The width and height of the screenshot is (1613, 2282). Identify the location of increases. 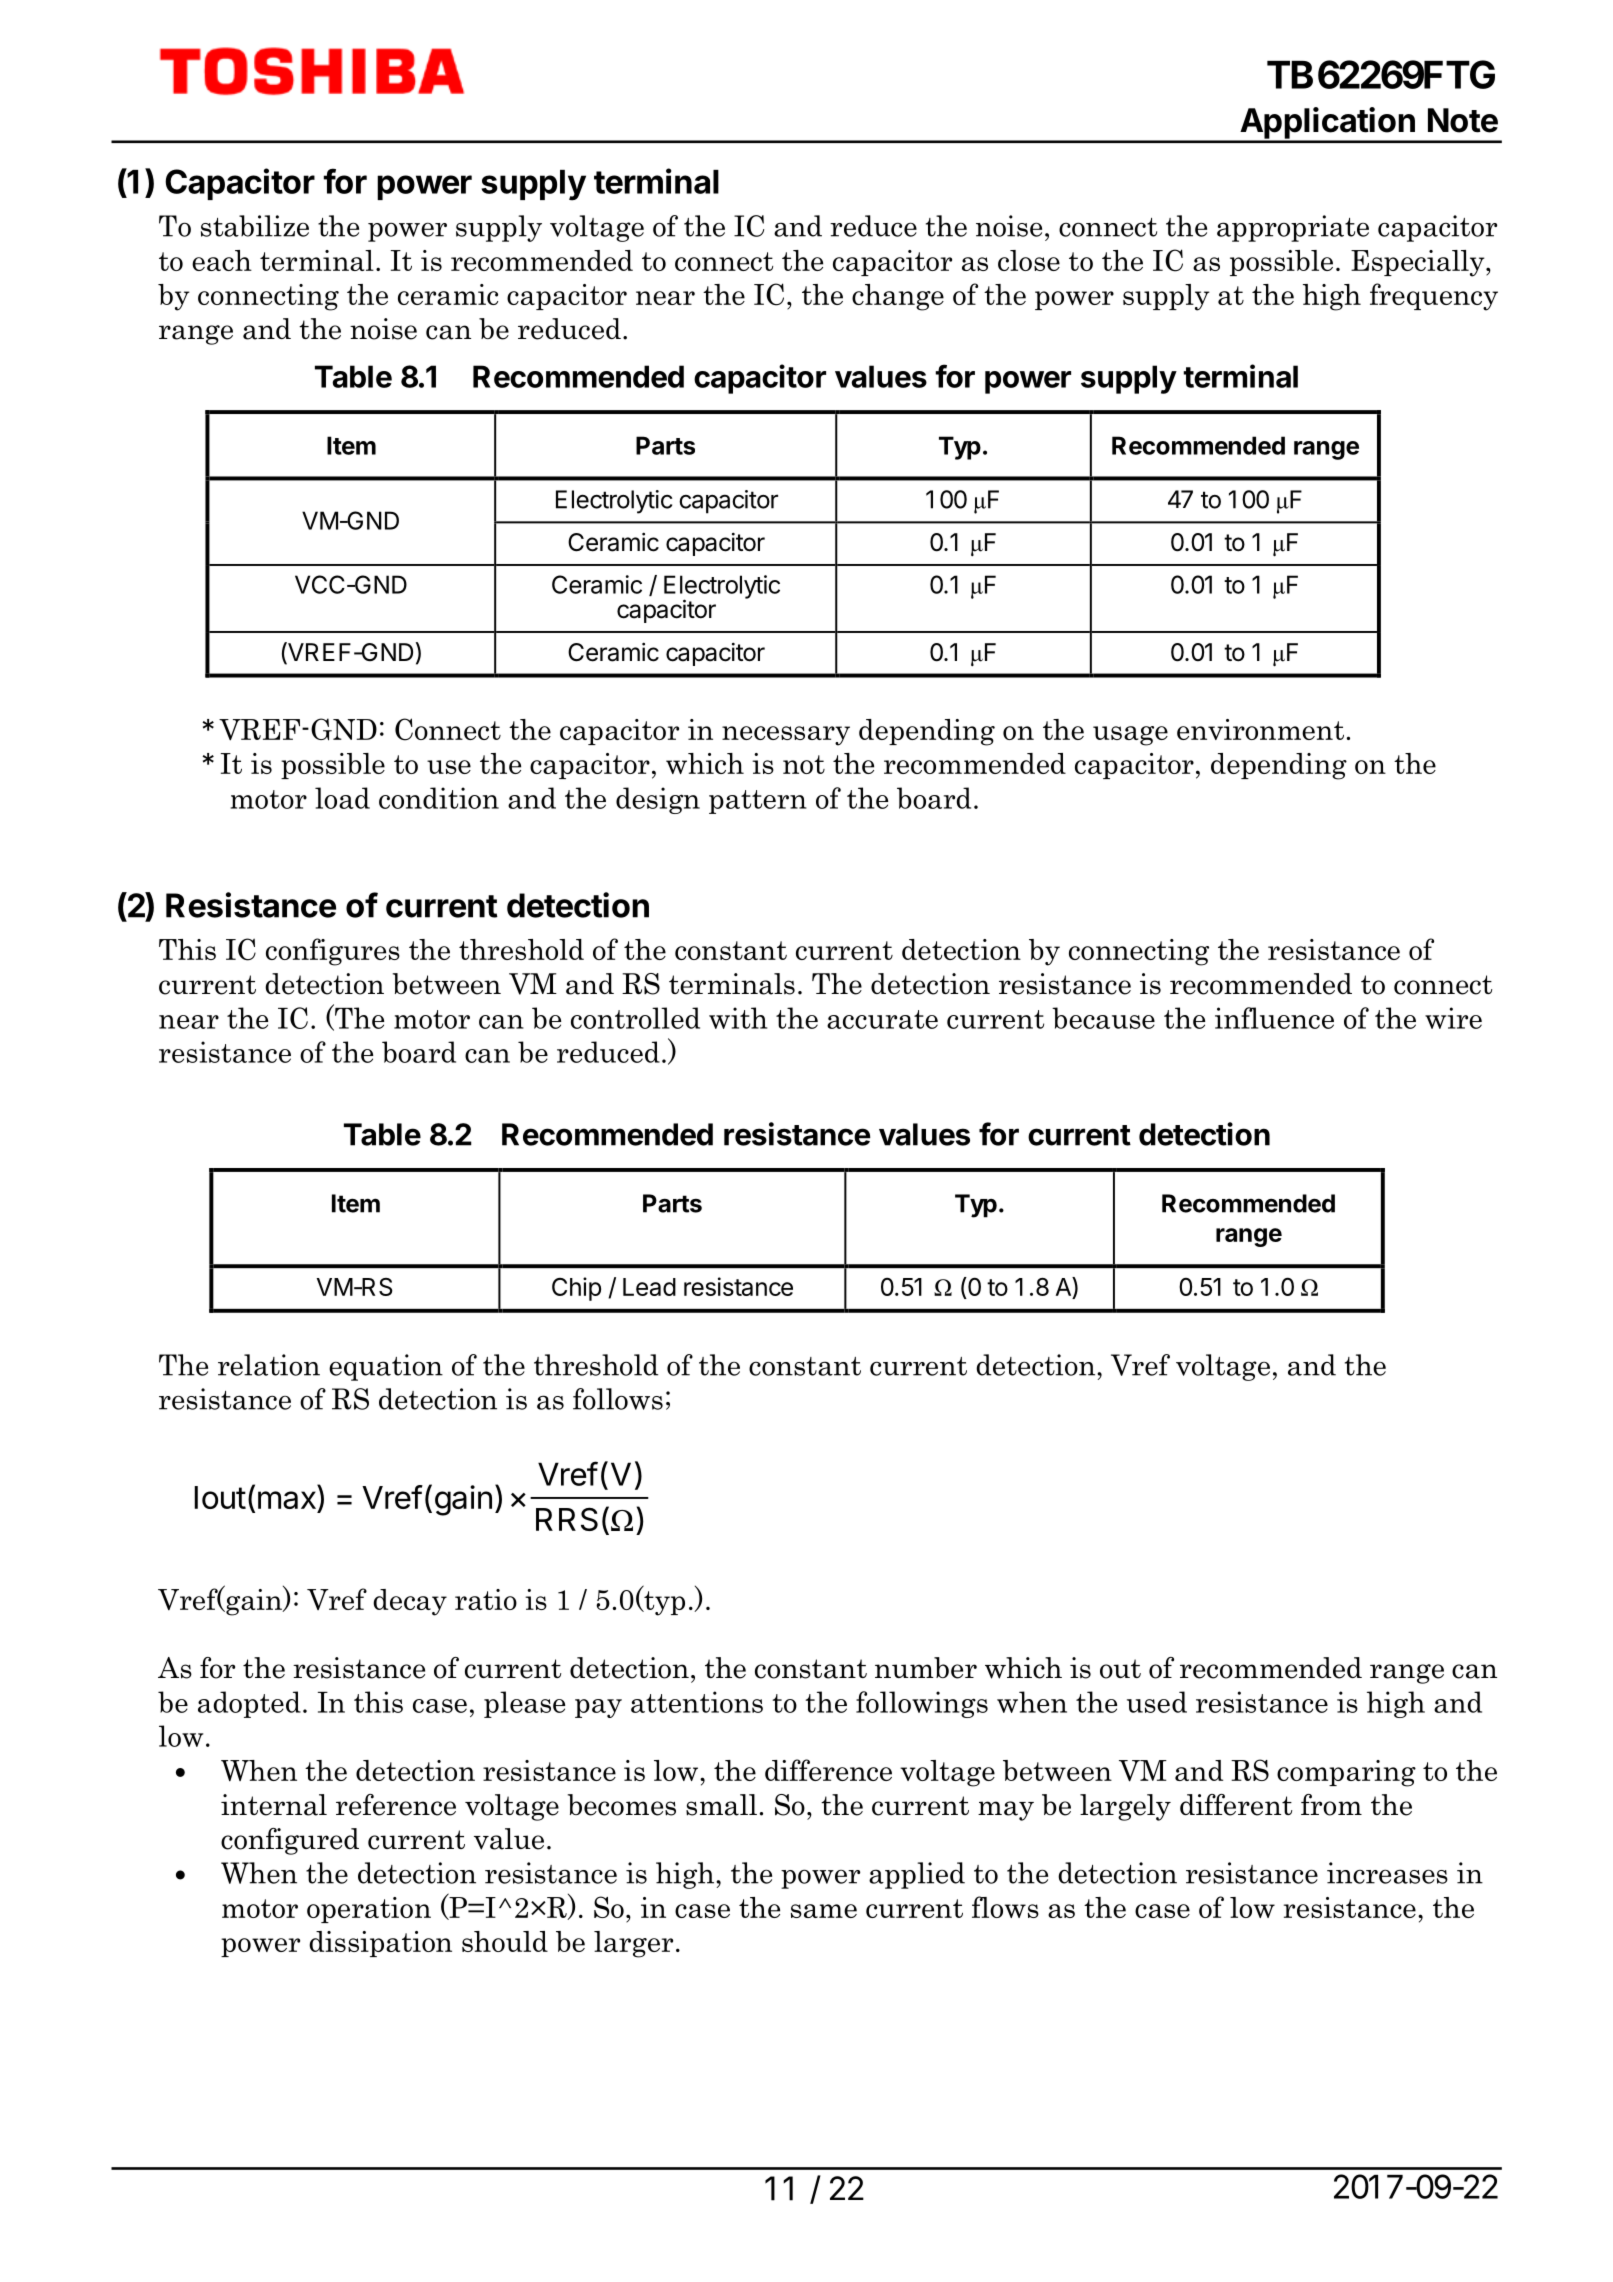
(1387, 1873).
